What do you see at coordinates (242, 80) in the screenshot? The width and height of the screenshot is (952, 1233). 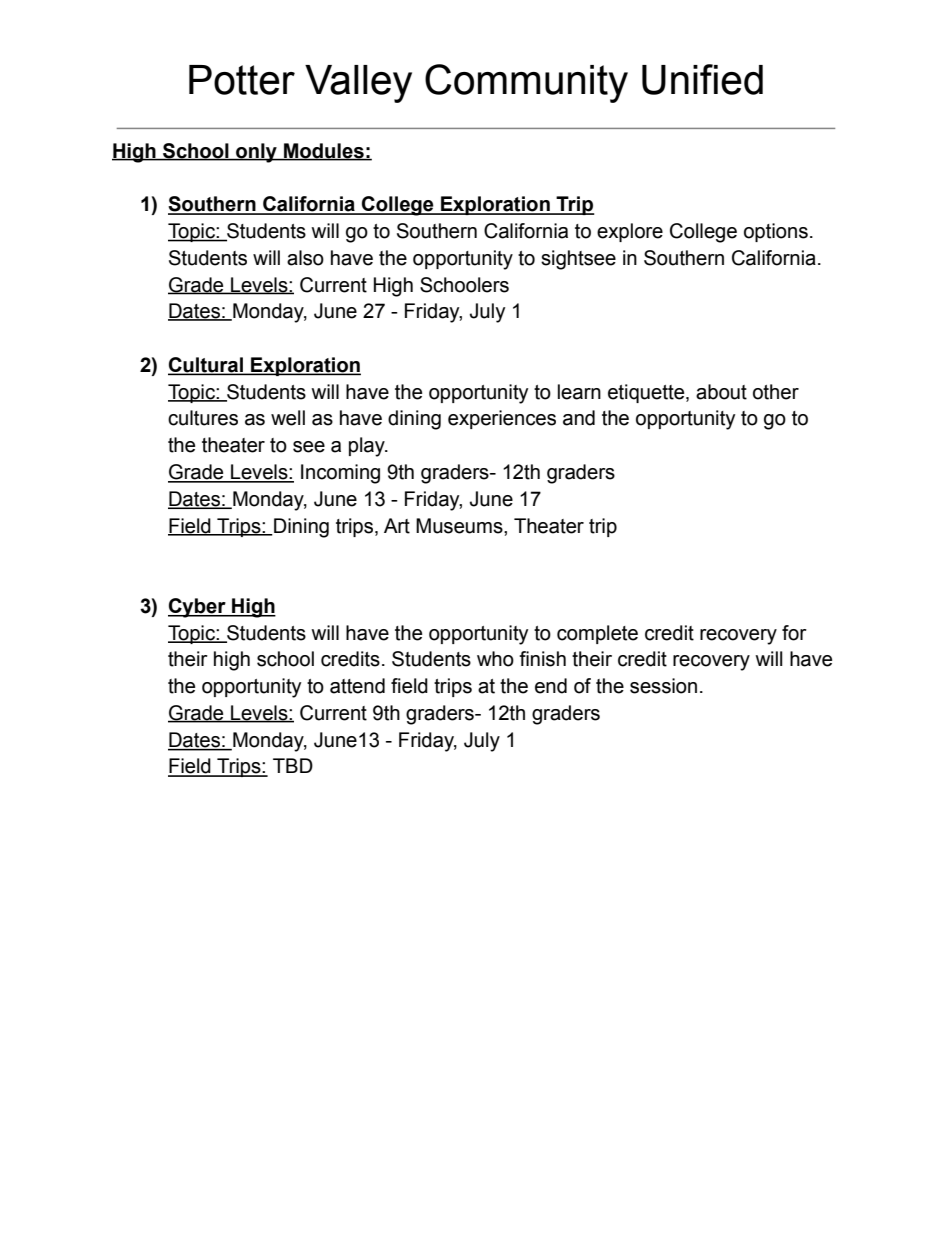 I see `Potter` at bounding box center [242, 80].
